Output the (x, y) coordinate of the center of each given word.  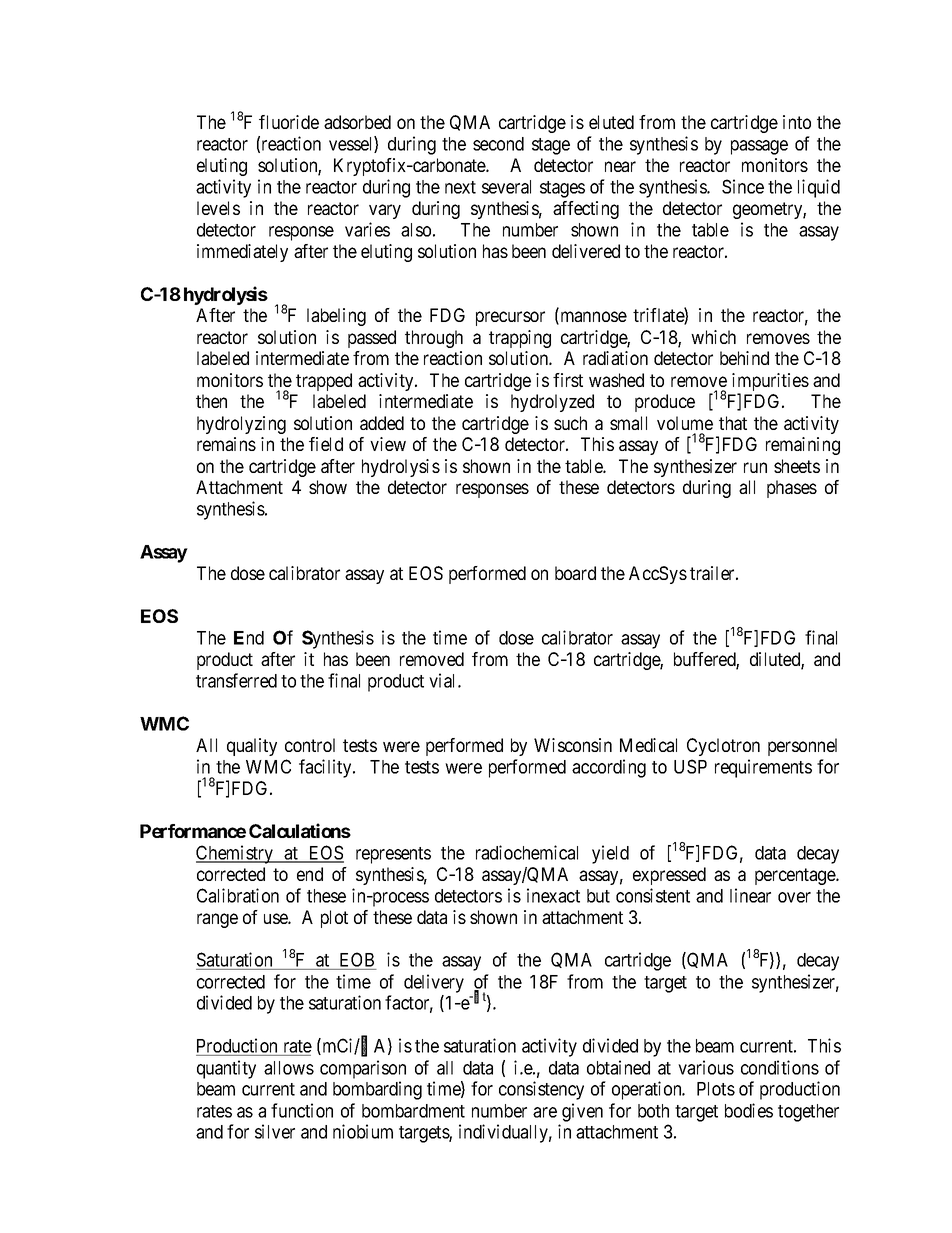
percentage (796, 876)
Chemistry (236, 854)
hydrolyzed (552, 403)
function (302, 1110)
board (575, 573)
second (498, 144)
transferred (236, 680)
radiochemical (527, 852)
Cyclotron (723, 747)
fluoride (289, 122)
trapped (324, 382)
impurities (770, 383)
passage (759, 147)
